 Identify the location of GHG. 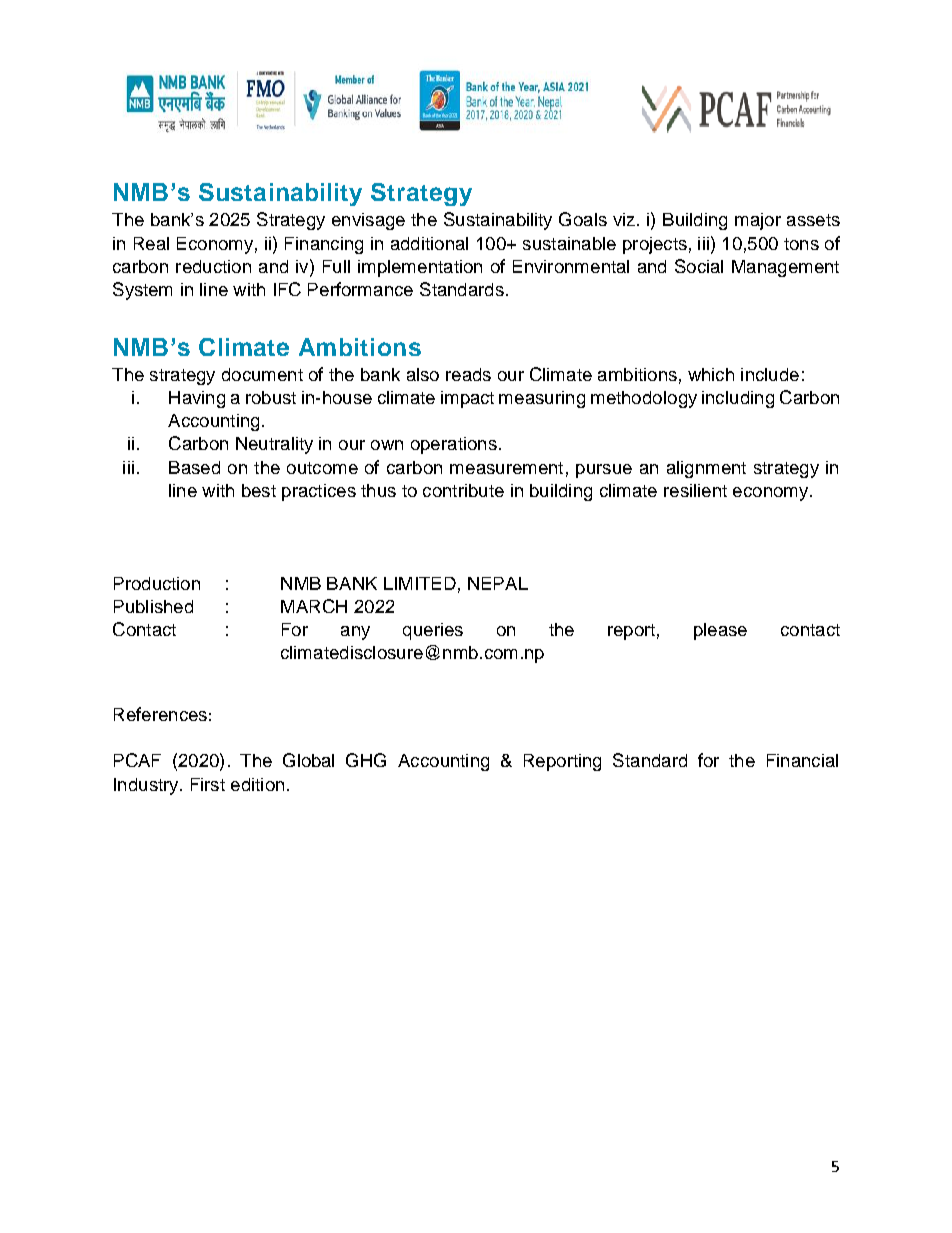
(366, 760).
